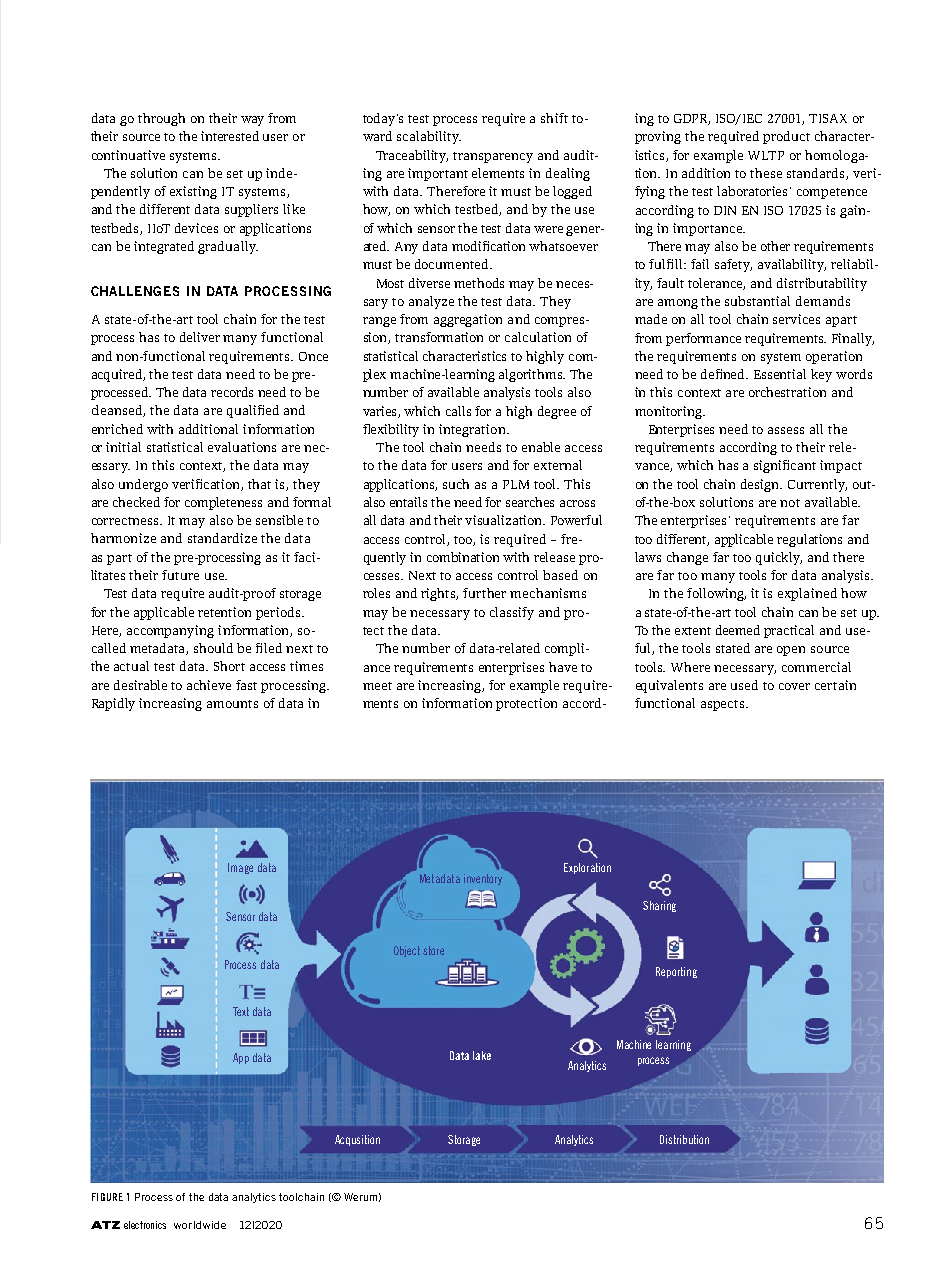 The width and height of the document is (952, 1265). What do you see at coordinates (230, 136) in the document?
I see `interested` at bounding box center [230, 136].
